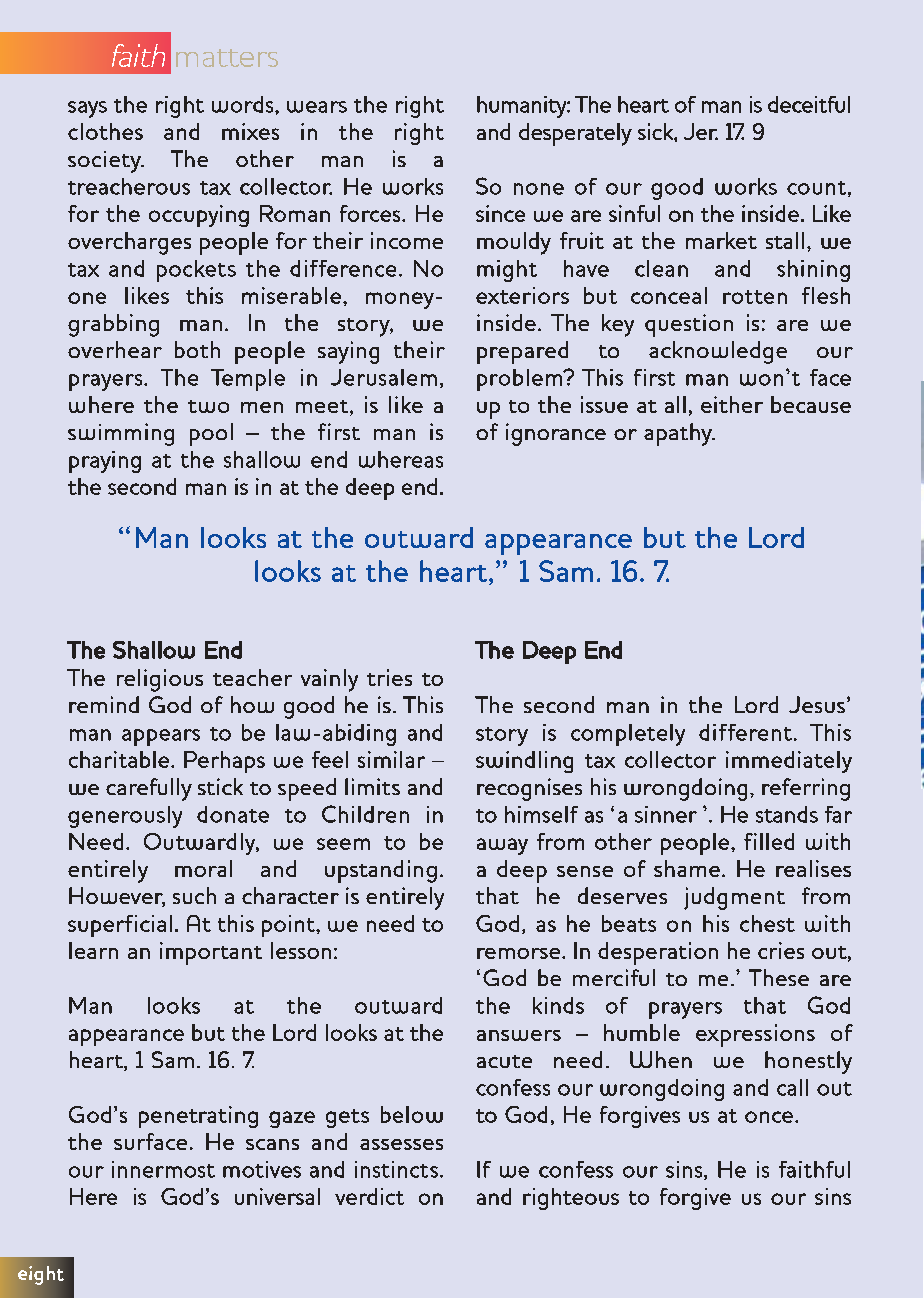  What do you see at coordinates (369, 1196) in the screenshot?
I see `verdict` at bounding box center [369, 1196].
